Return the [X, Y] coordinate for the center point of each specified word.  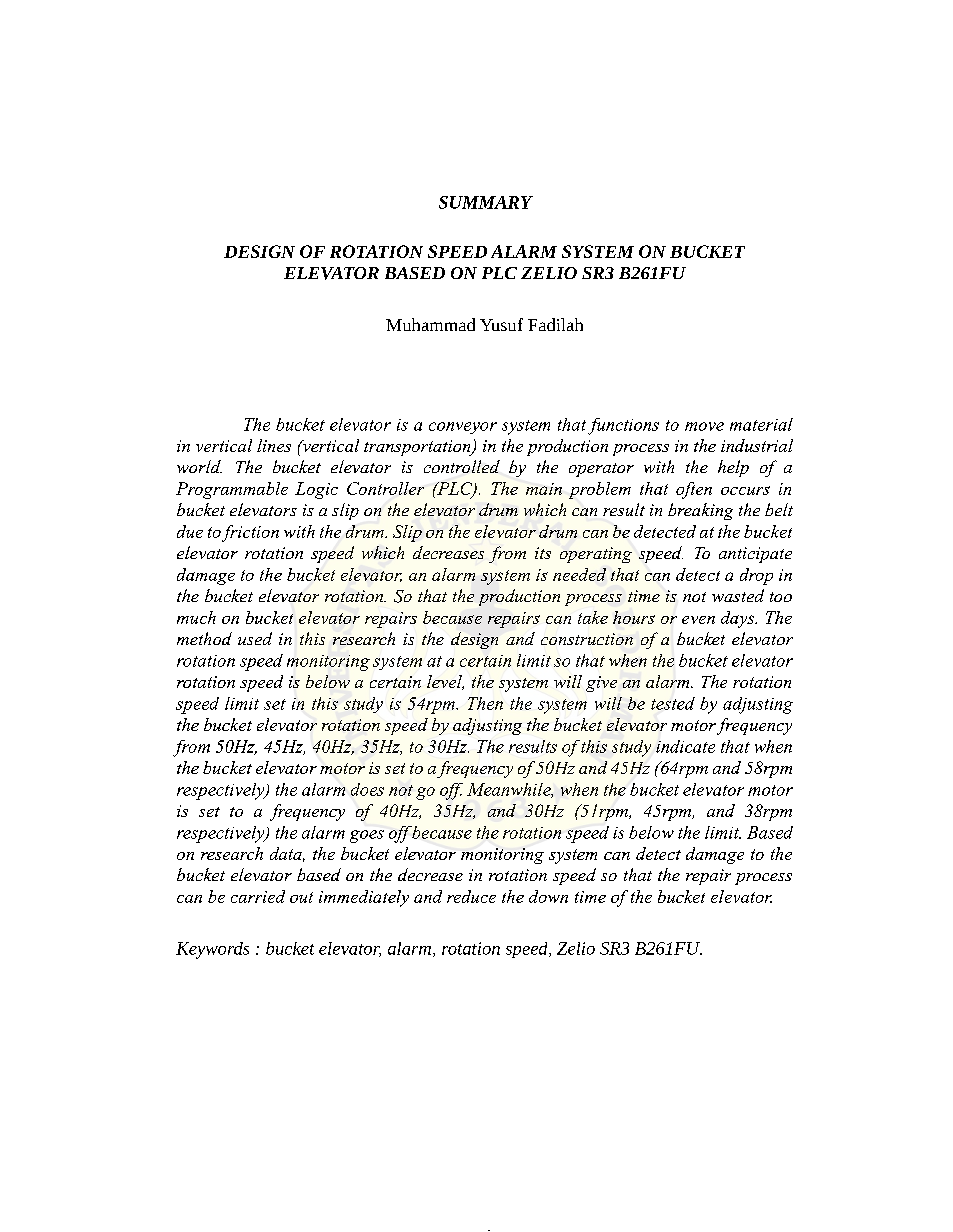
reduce [471, 896]
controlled [462, 466]
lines [274, 445]
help [733, 468]
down [548, 896]
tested [673, 703]
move [704, 426]
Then [485, 703]
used [255, 638]
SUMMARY [486, 202]
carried [258, 896]
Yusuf [501, 324]
